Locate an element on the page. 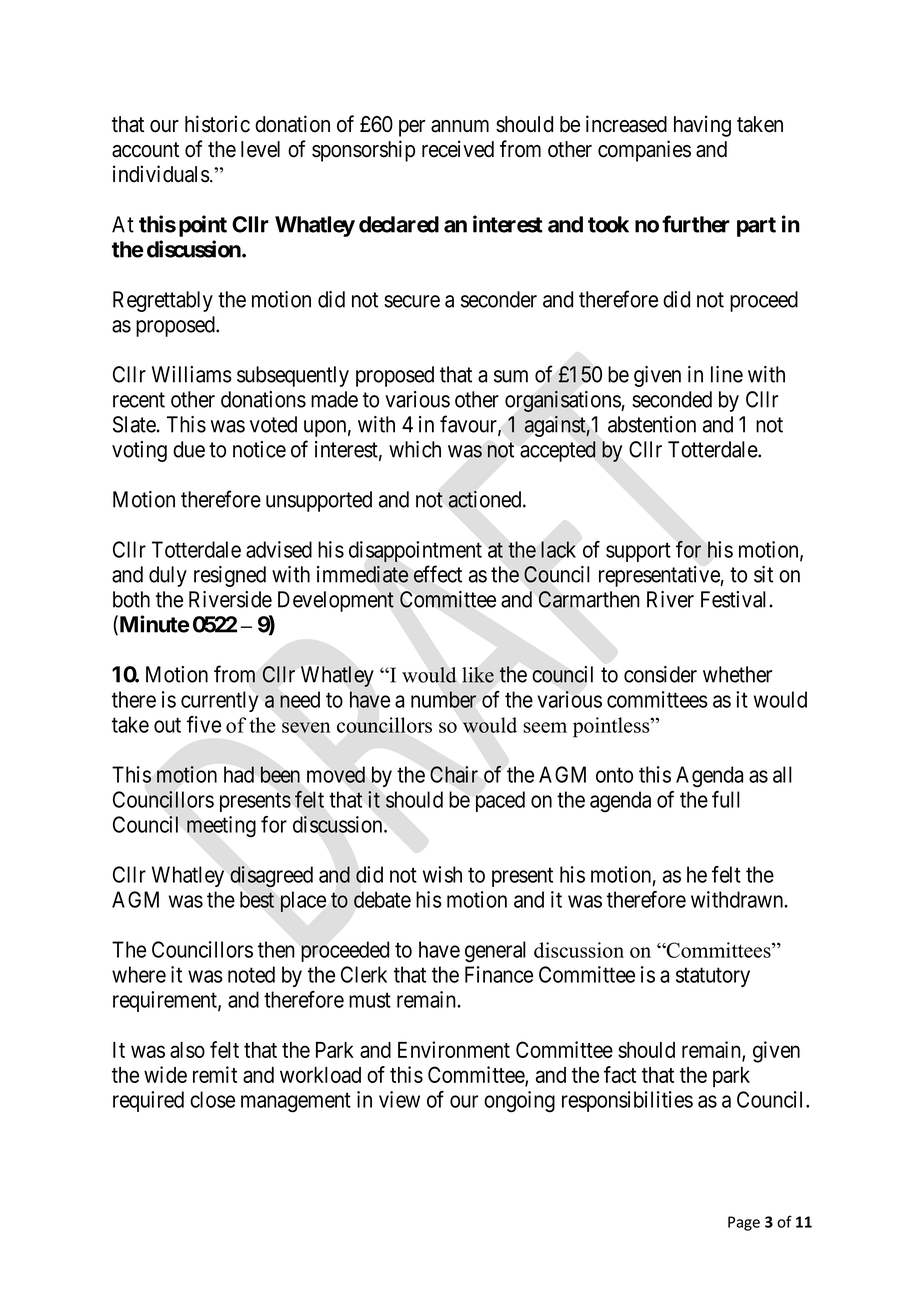 The width and height of the image is (924, 1308). Page is located at coordinates (744, 1223).
